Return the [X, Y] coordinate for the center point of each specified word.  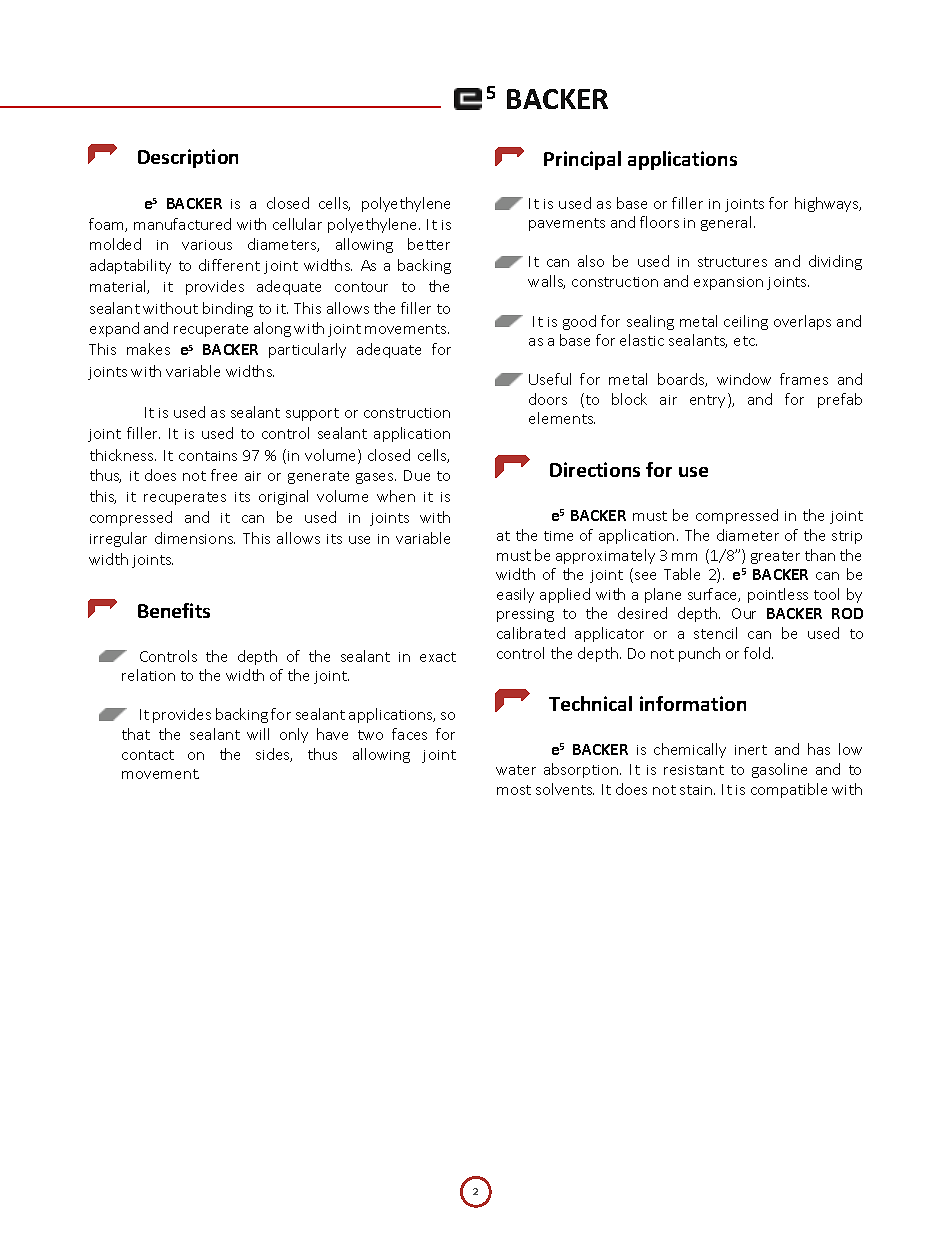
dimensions [195, 538]
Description [188, 158]
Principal [582, 160]
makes [148, 349]
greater [775, 557]
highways [828, 204]
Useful [550, 379]
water [516, 770]
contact [148, 755]
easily [515, 595]
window [744, 379]
